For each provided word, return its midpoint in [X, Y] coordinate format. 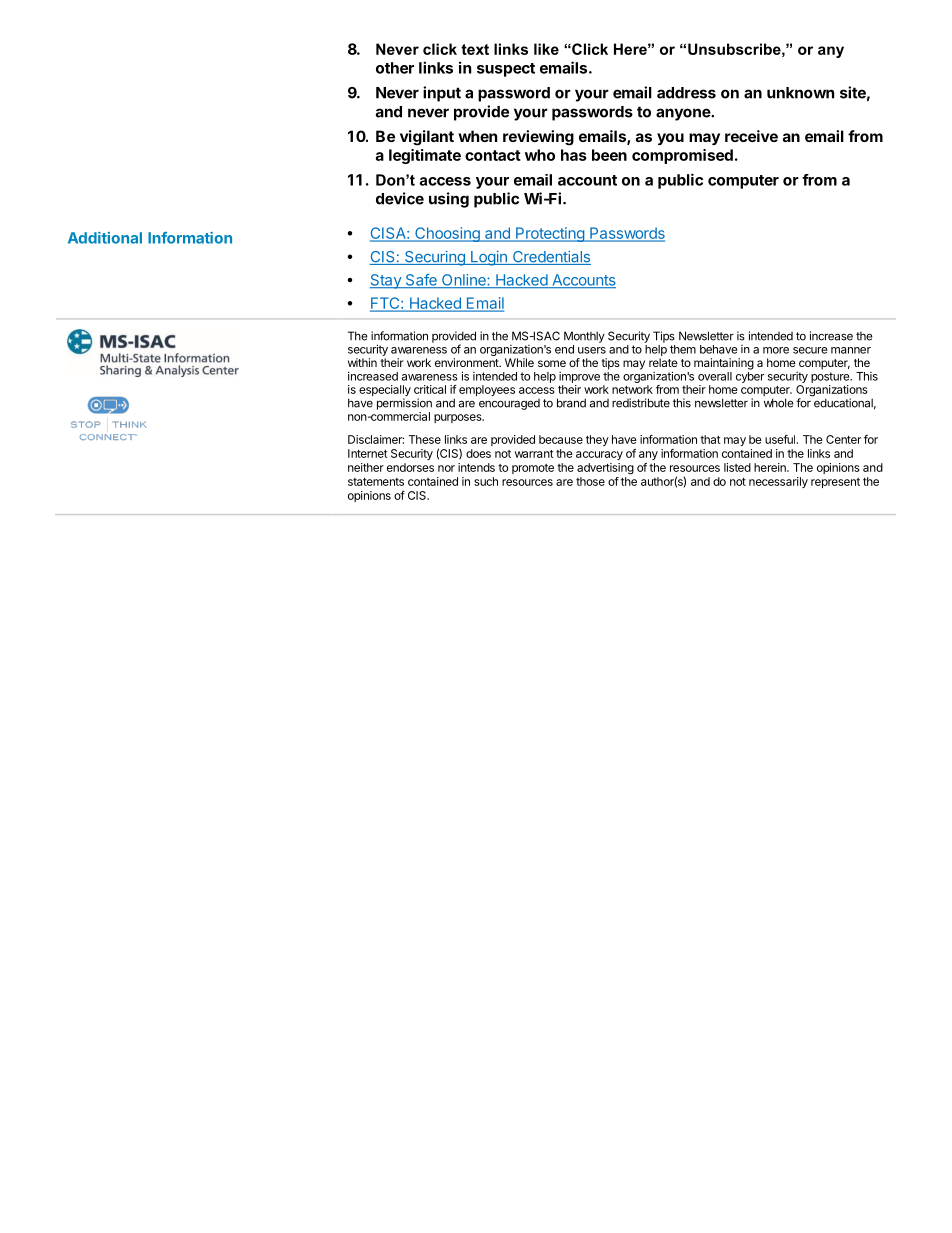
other [395, 68]
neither [366, 467]
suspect [506, 70]
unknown [800, 93]
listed [737, 467]
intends [476, 467]
